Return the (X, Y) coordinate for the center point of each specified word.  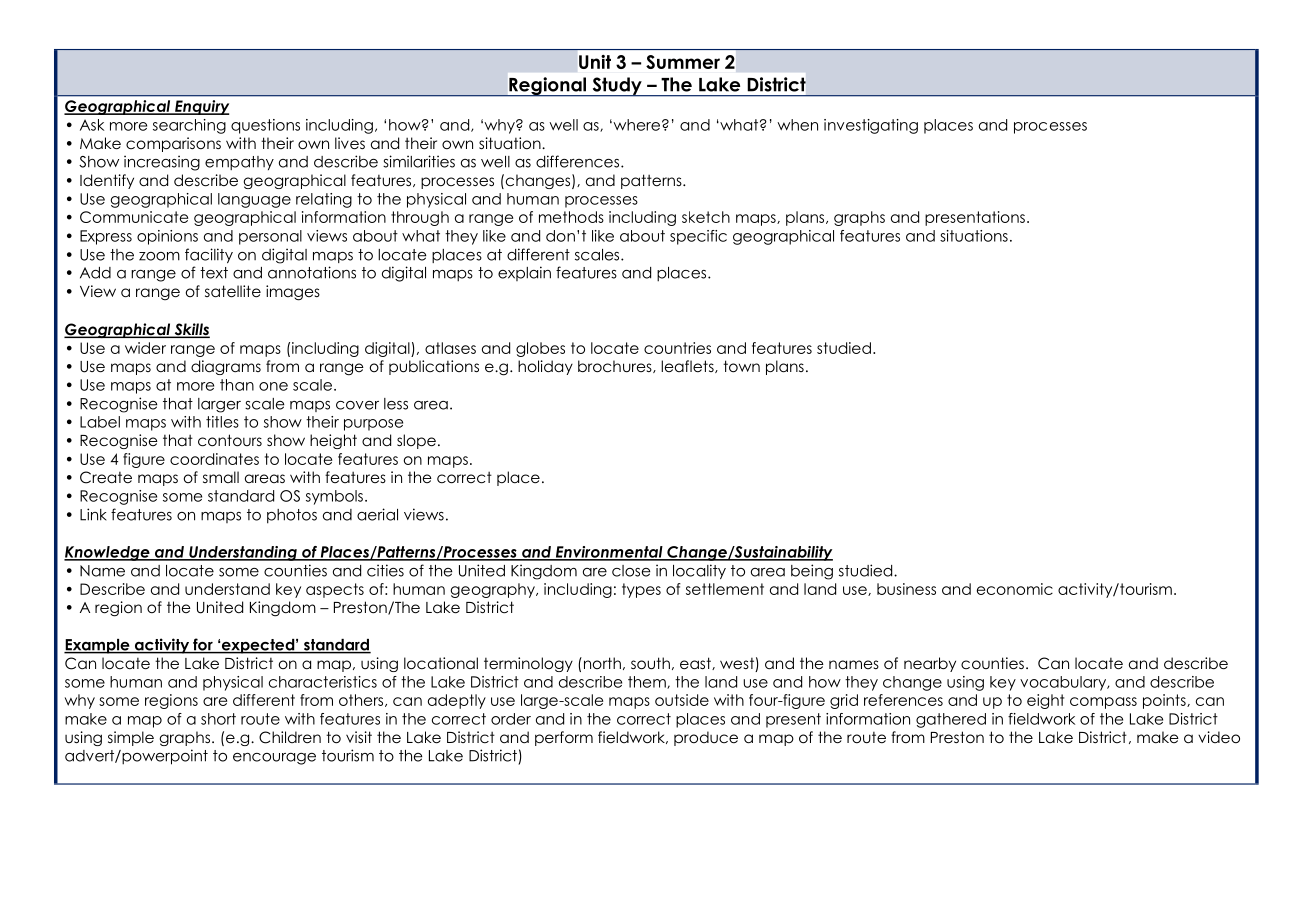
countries (677, 348)
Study (617, 87)
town (741, 366)
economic (1015, 589)
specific (698, 237)
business (906, 589)
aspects (335, 590)
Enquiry (201, 107)
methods (571, 217)
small (221, 477)
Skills (191, 330)
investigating (871, 126)
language (254, 200)
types (641, 590)
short (218, 719)
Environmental (609, 553)
